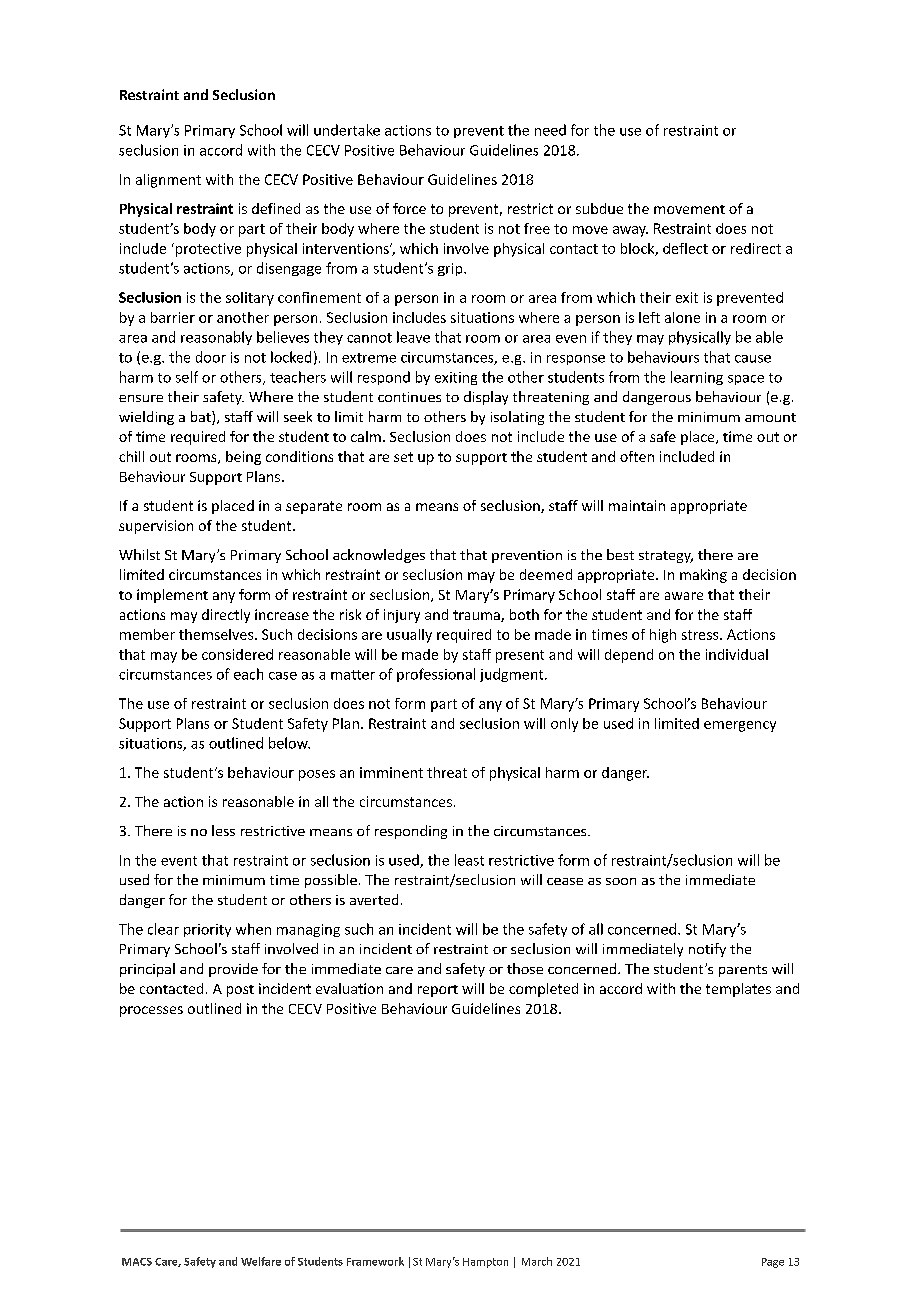 The image size is (924, 1307). Describe the element at coordinates (261, 1261) in the screenshot. I see `Welfare` at that location.
